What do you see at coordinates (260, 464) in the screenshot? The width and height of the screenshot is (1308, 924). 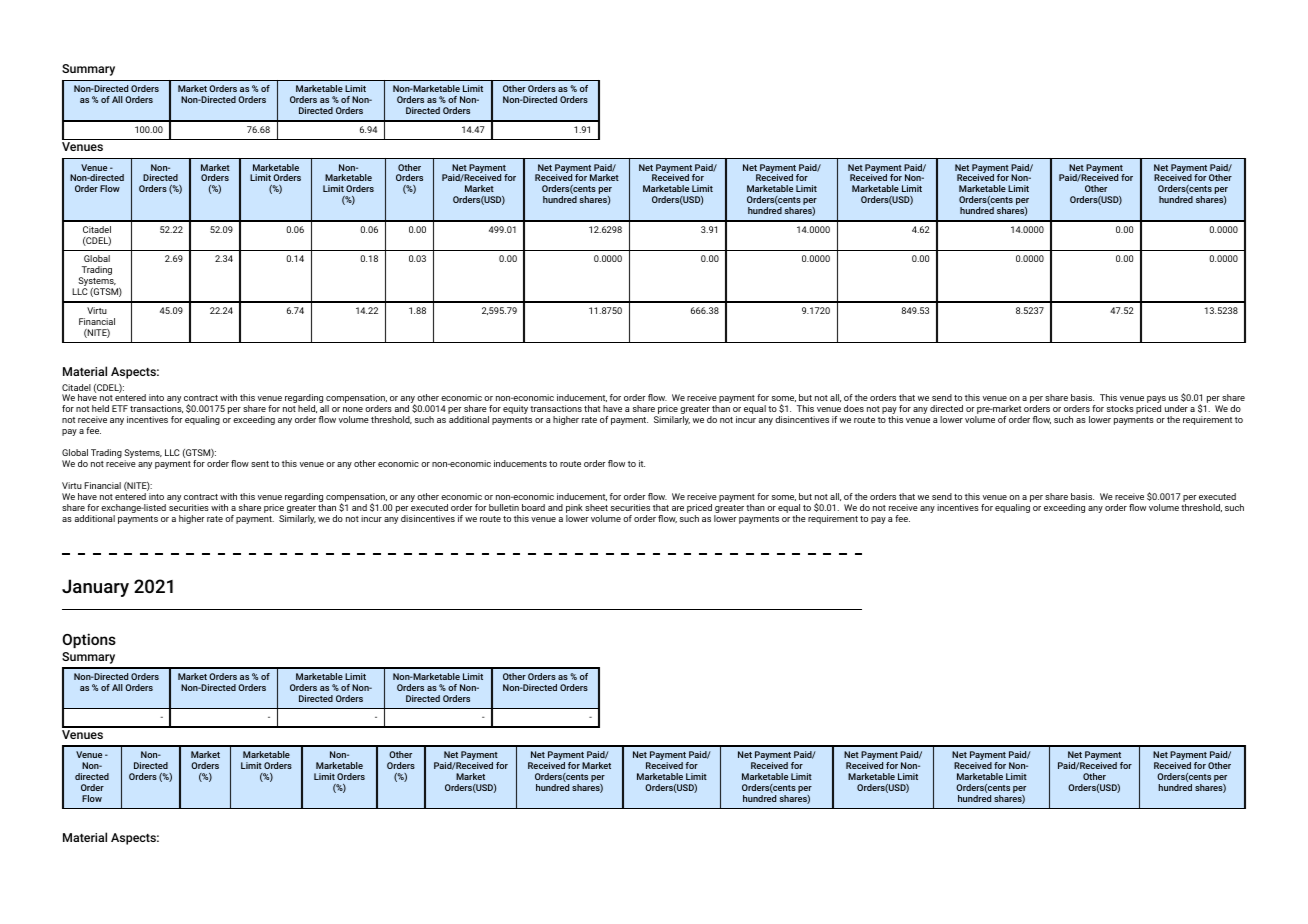 I see `sent` at bounding box center [260, 464].
